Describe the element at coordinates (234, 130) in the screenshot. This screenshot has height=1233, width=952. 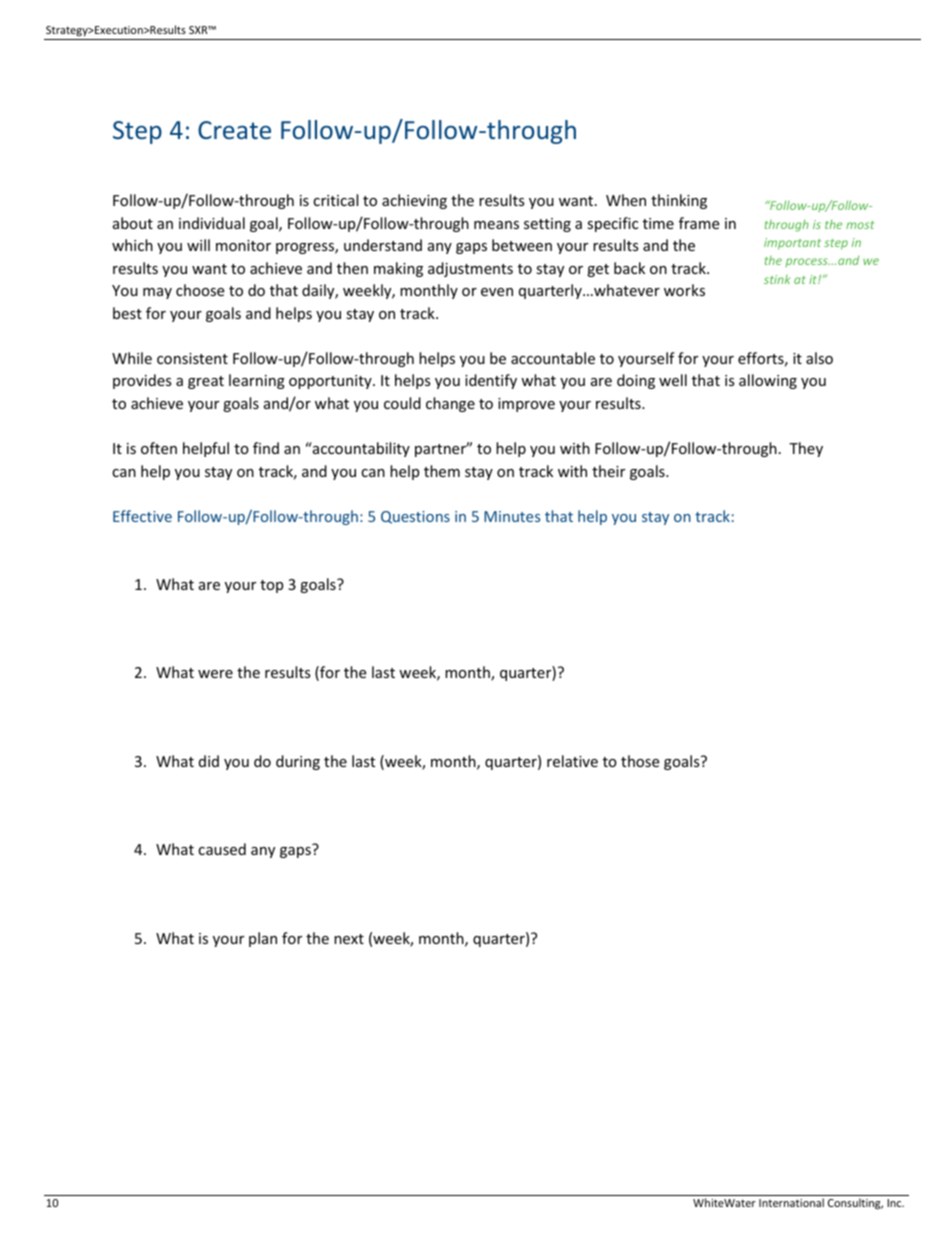
I see `Create` at that location.
